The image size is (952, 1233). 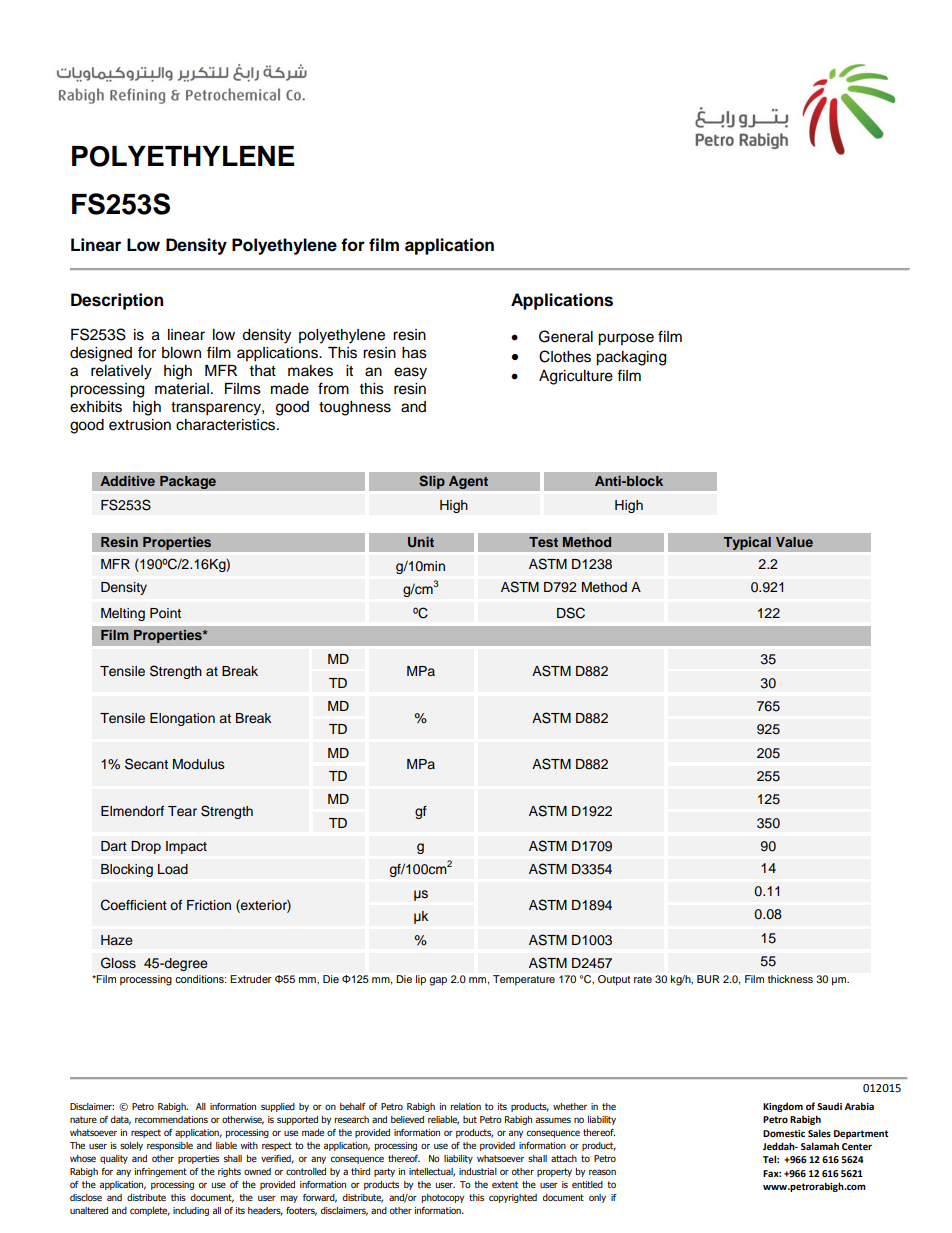 What do you see at coordinates (414, 353) in the image?
I see `has` at bounding box center [414, 353].
